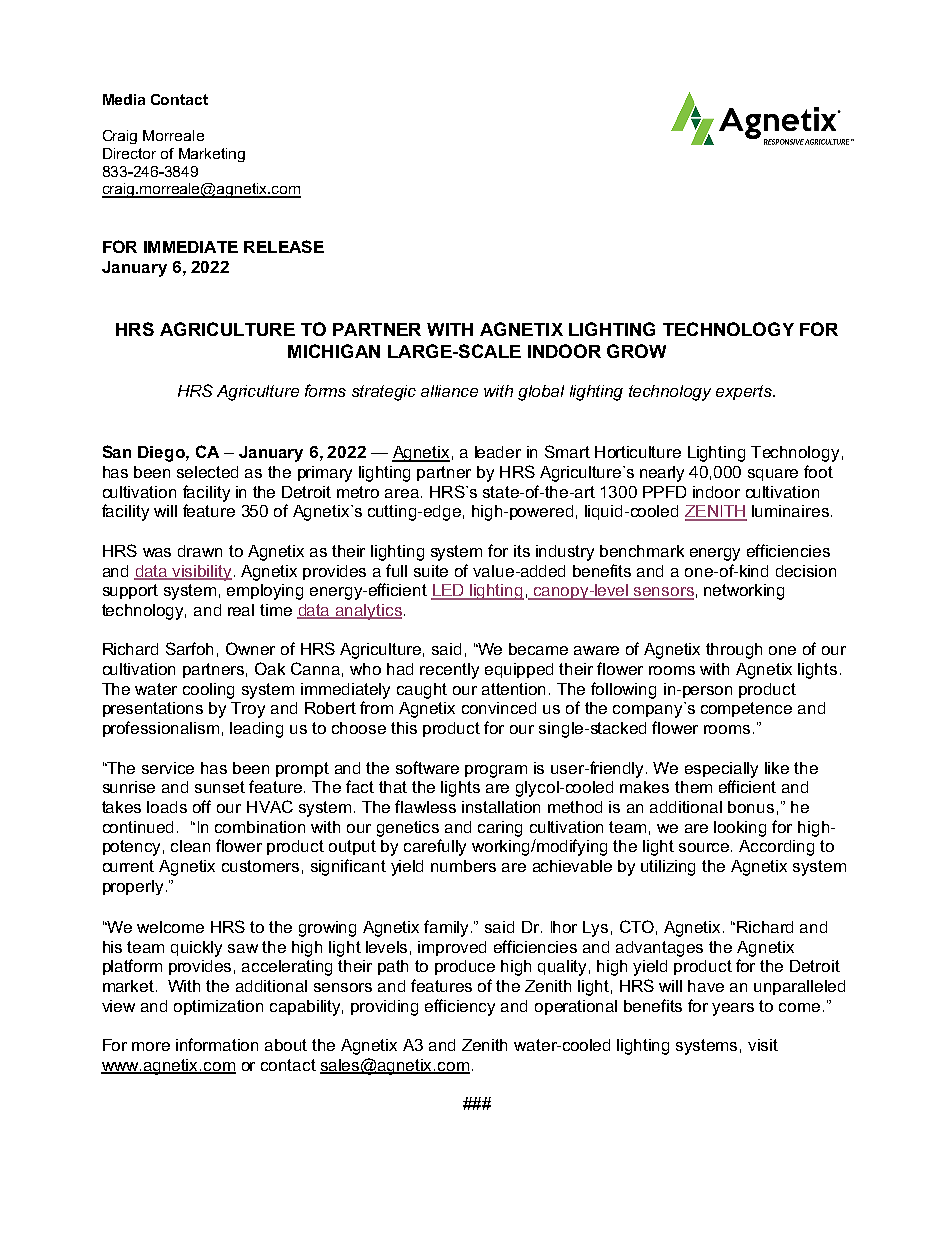 The width and height of the document is (952, 1233). Describe the element at coordinates (734, 651) in the document. I see `through` at that location.
